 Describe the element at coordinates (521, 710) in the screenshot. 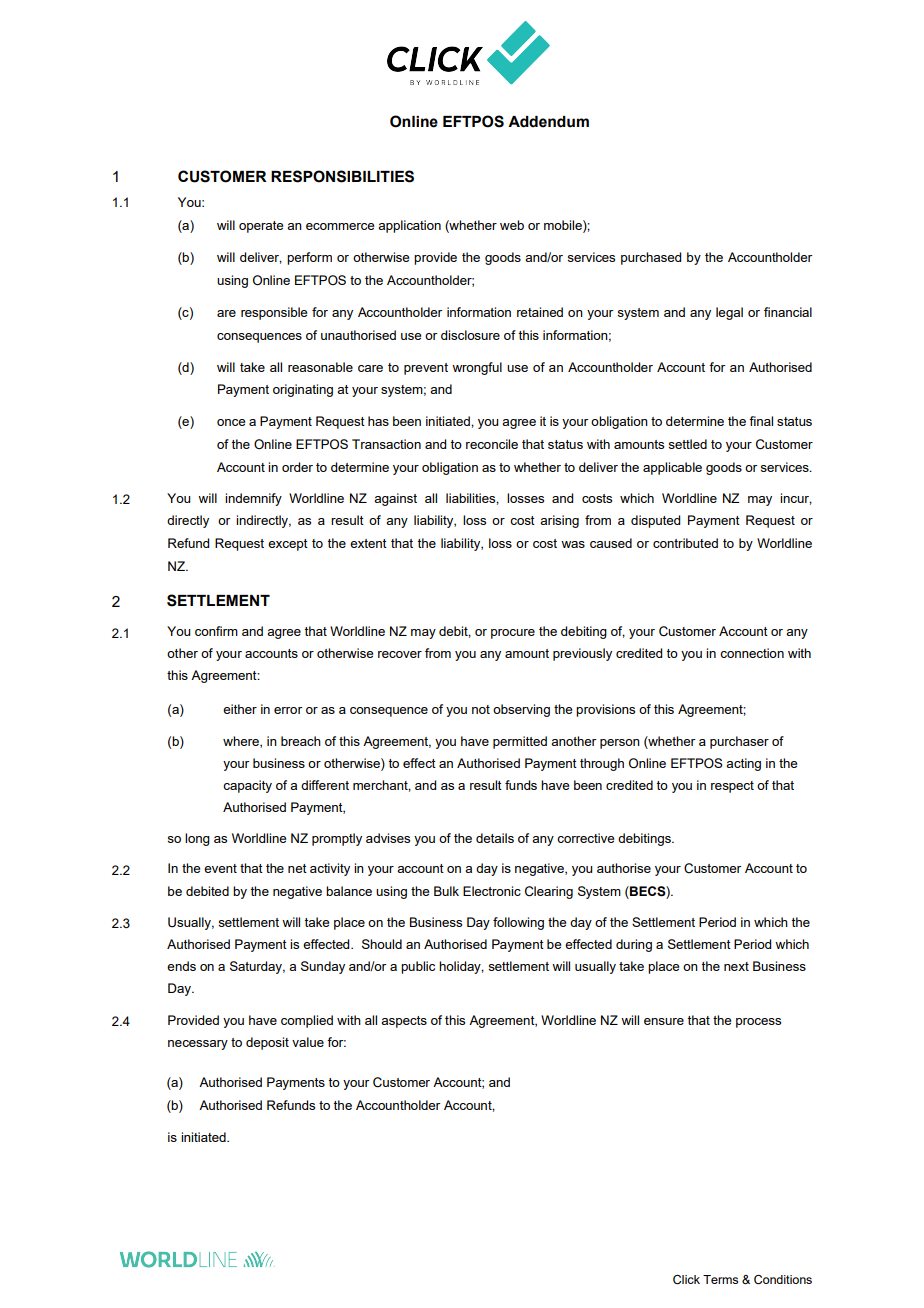

I see `observing` at that location.
